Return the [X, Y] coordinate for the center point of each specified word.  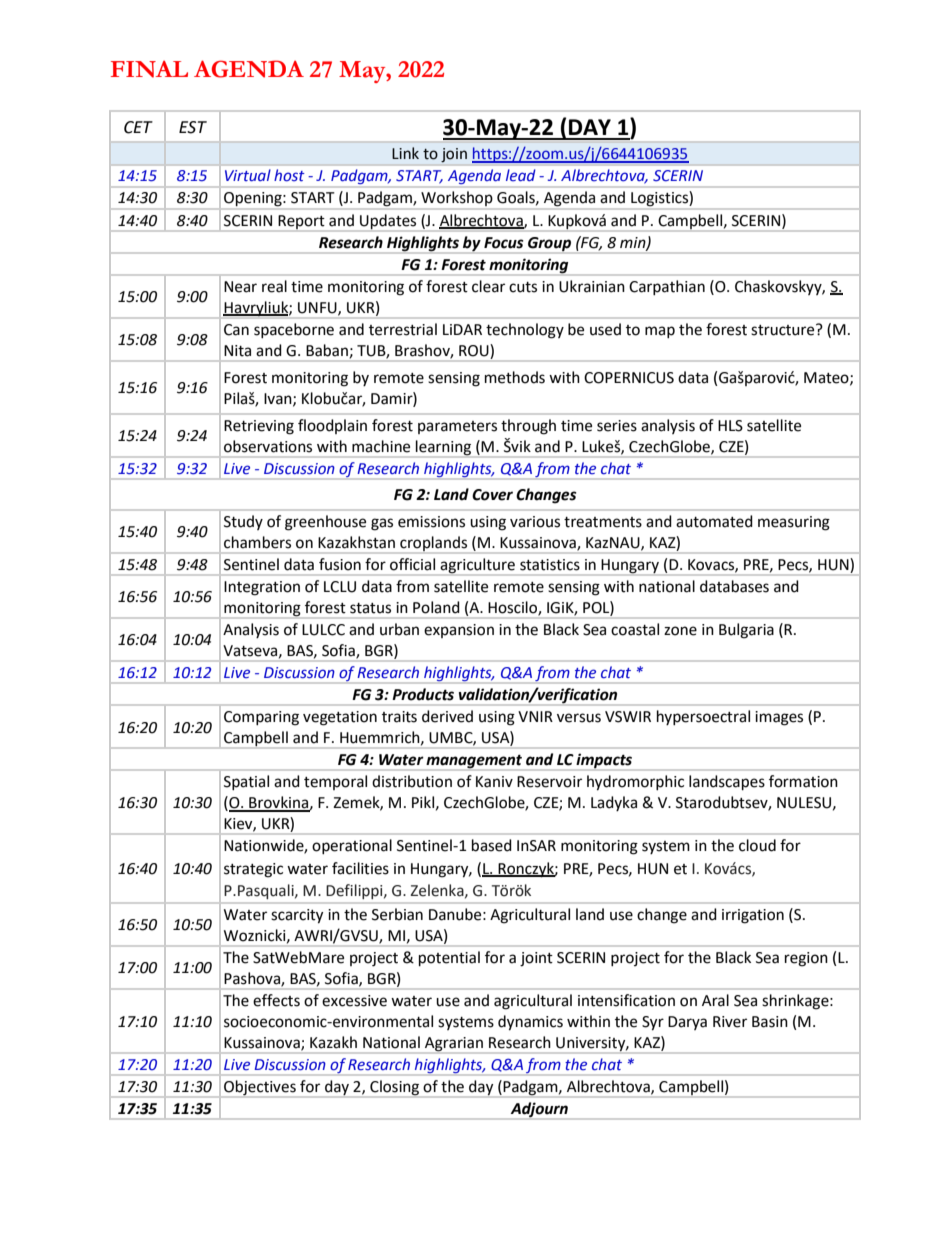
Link [405, 153]
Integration [262, 588]
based [492, 845]
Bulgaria [746, 631]
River [730, 1022]
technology [525, 331]
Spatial [246, 782]
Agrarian [454, 1045]
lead [521, 175]
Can [236, 330]
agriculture [477, 566]
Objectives [260, 1088]
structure [784, 330]
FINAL [149, 69]
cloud [757, 845]
